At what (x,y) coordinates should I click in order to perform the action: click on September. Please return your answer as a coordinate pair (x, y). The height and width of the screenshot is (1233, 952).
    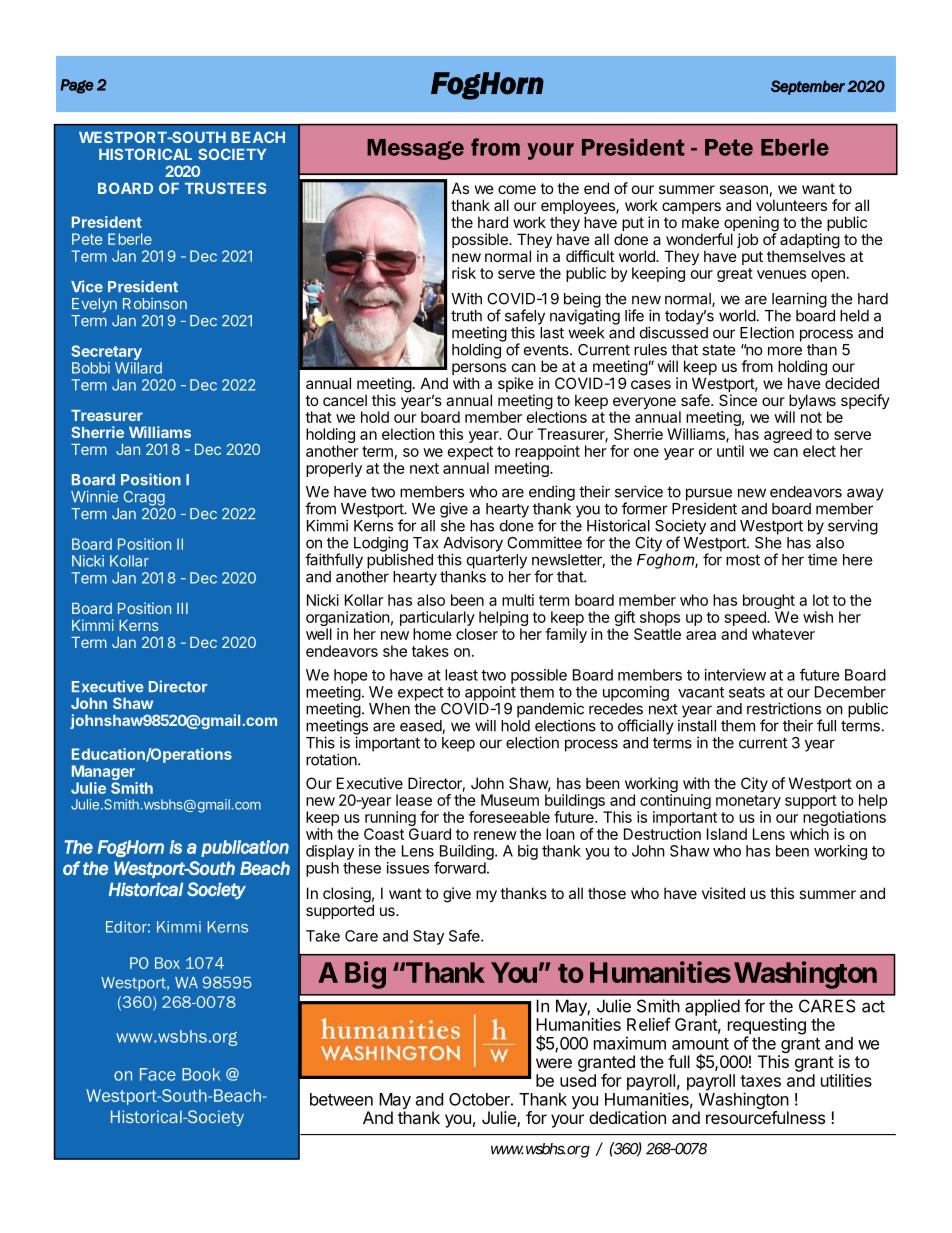
    Looking at the image, I should click on (808, 87).
